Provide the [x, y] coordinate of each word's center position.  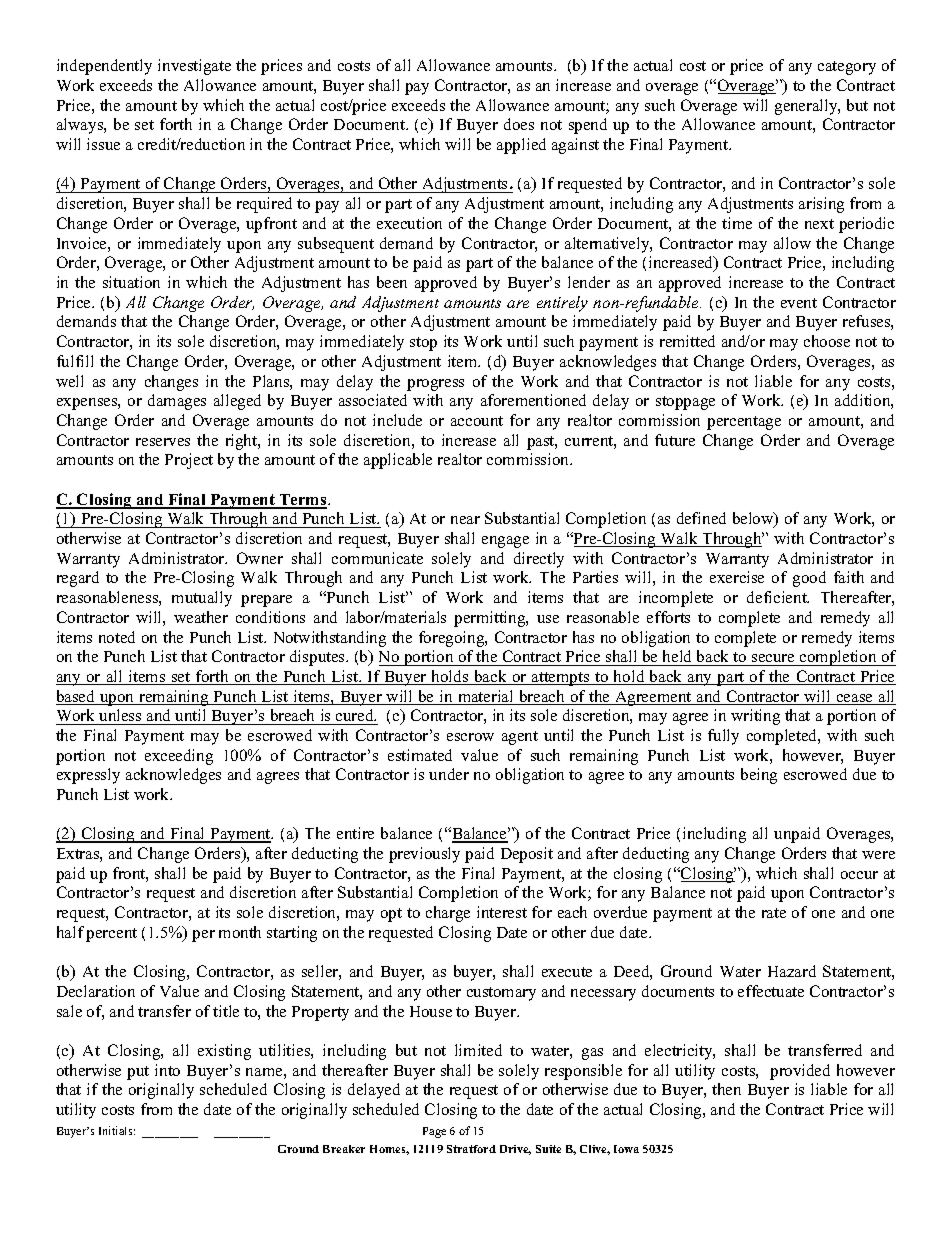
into [167, 1070]
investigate [194, 67]
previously [424, 855]
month [240, 932]
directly [539, 560]
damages [177, 402]
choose [827, 341]
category [847, 68]
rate [774, 913]
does [519, 124]
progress [435, 385]
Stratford [471, 1149]
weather [201, 617]
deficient [778, 597]
